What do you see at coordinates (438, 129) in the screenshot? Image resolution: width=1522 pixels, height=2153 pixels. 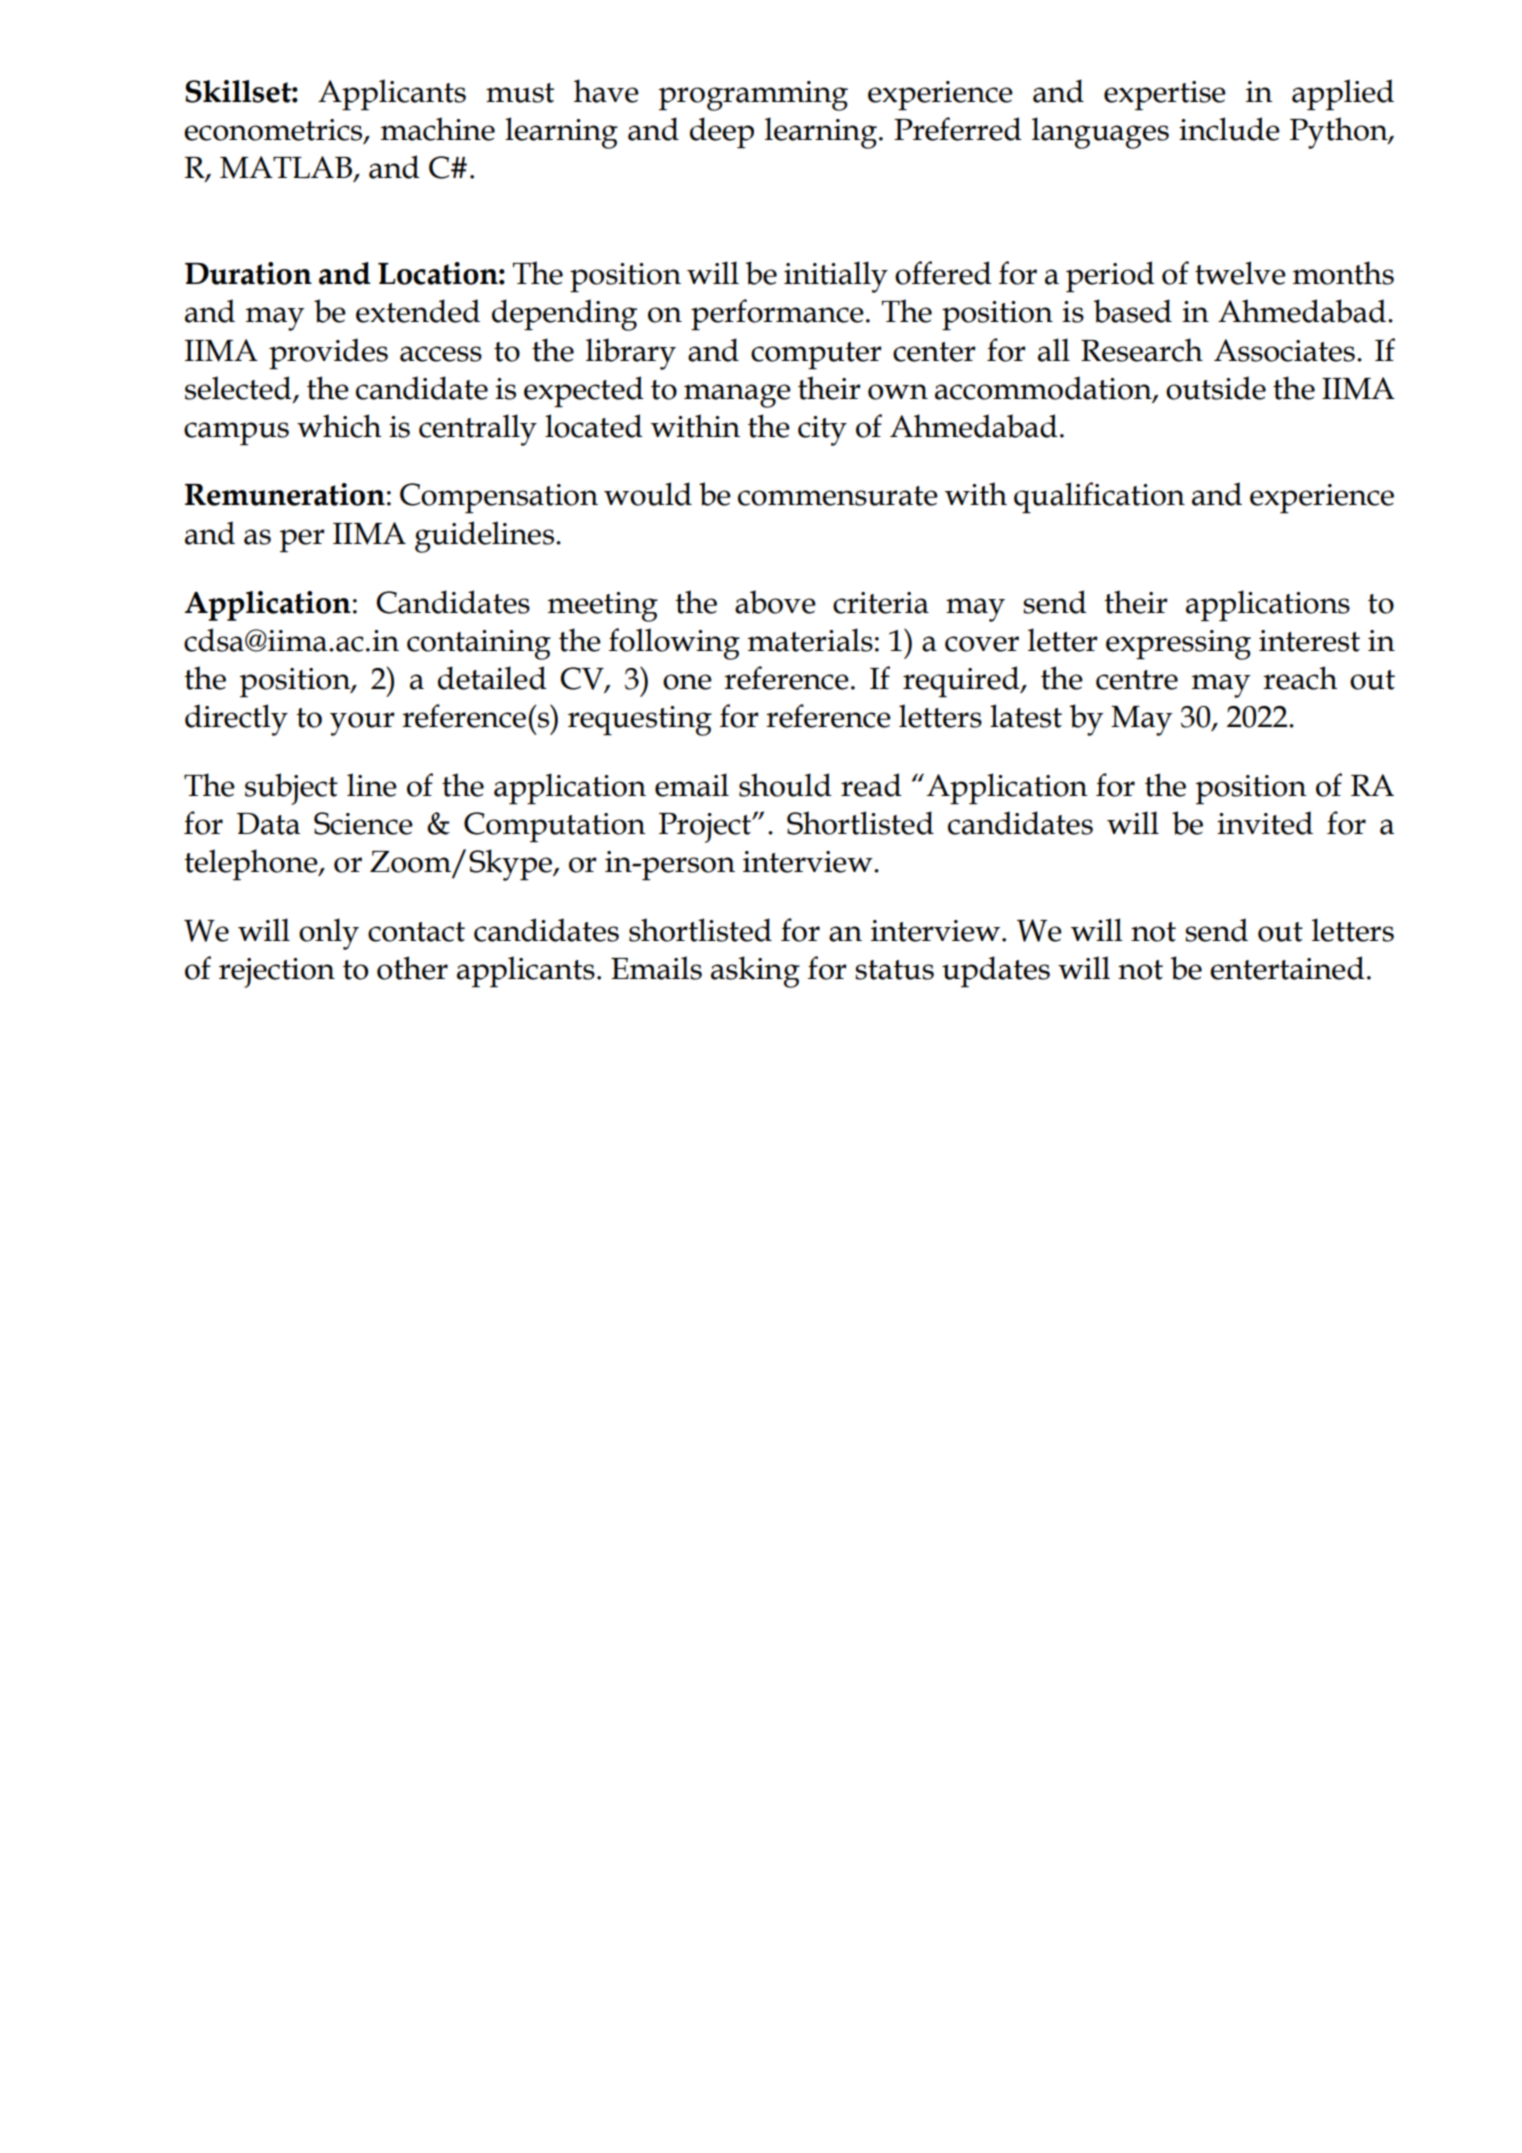 I see `machine` at bounding box center [438, 129].
